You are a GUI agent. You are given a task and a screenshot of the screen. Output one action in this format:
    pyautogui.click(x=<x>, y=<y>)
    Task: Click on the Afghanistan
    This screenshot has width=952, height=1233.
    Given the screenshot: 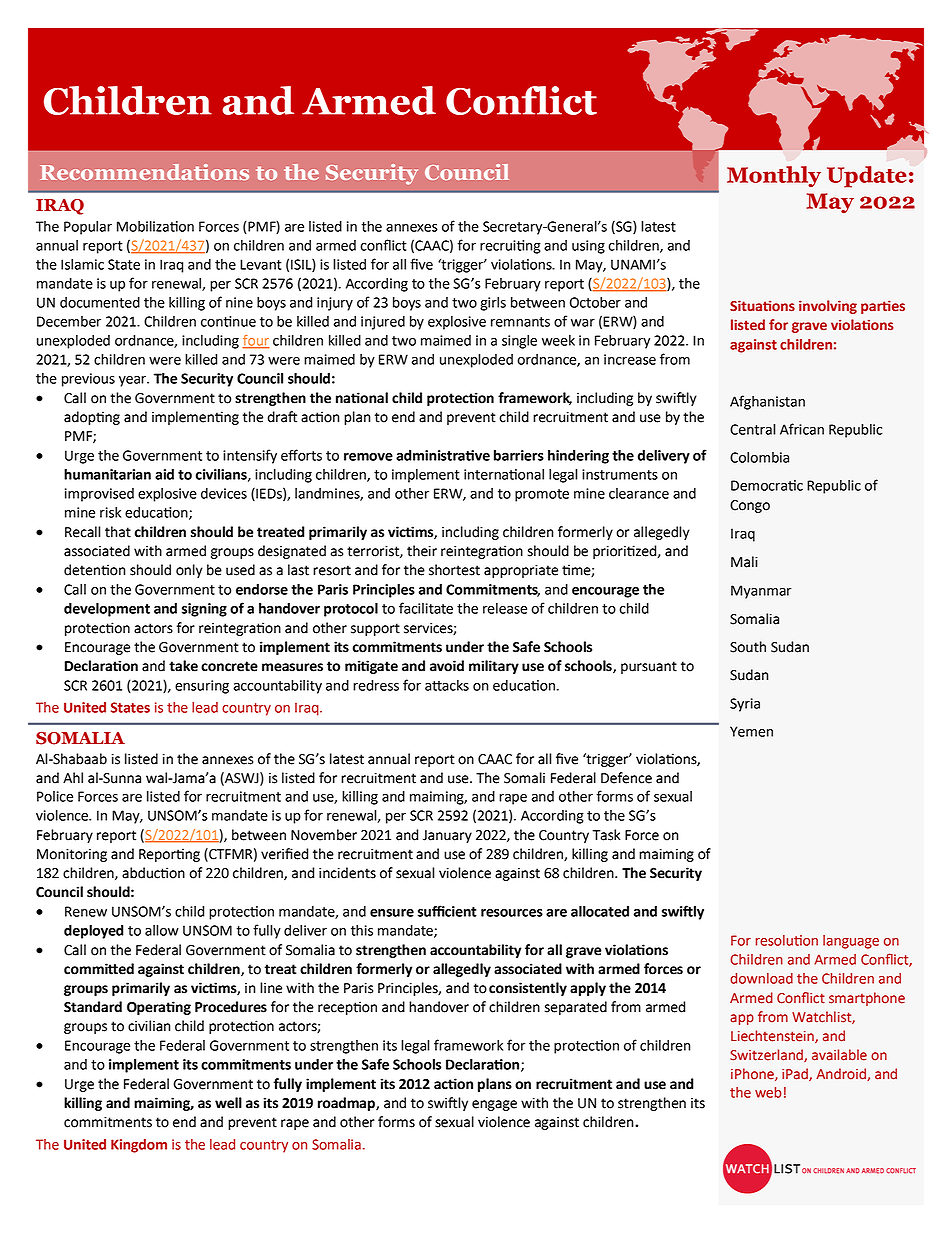 What is the action you would take?
    pyautogui.click(x=767, y=402)
